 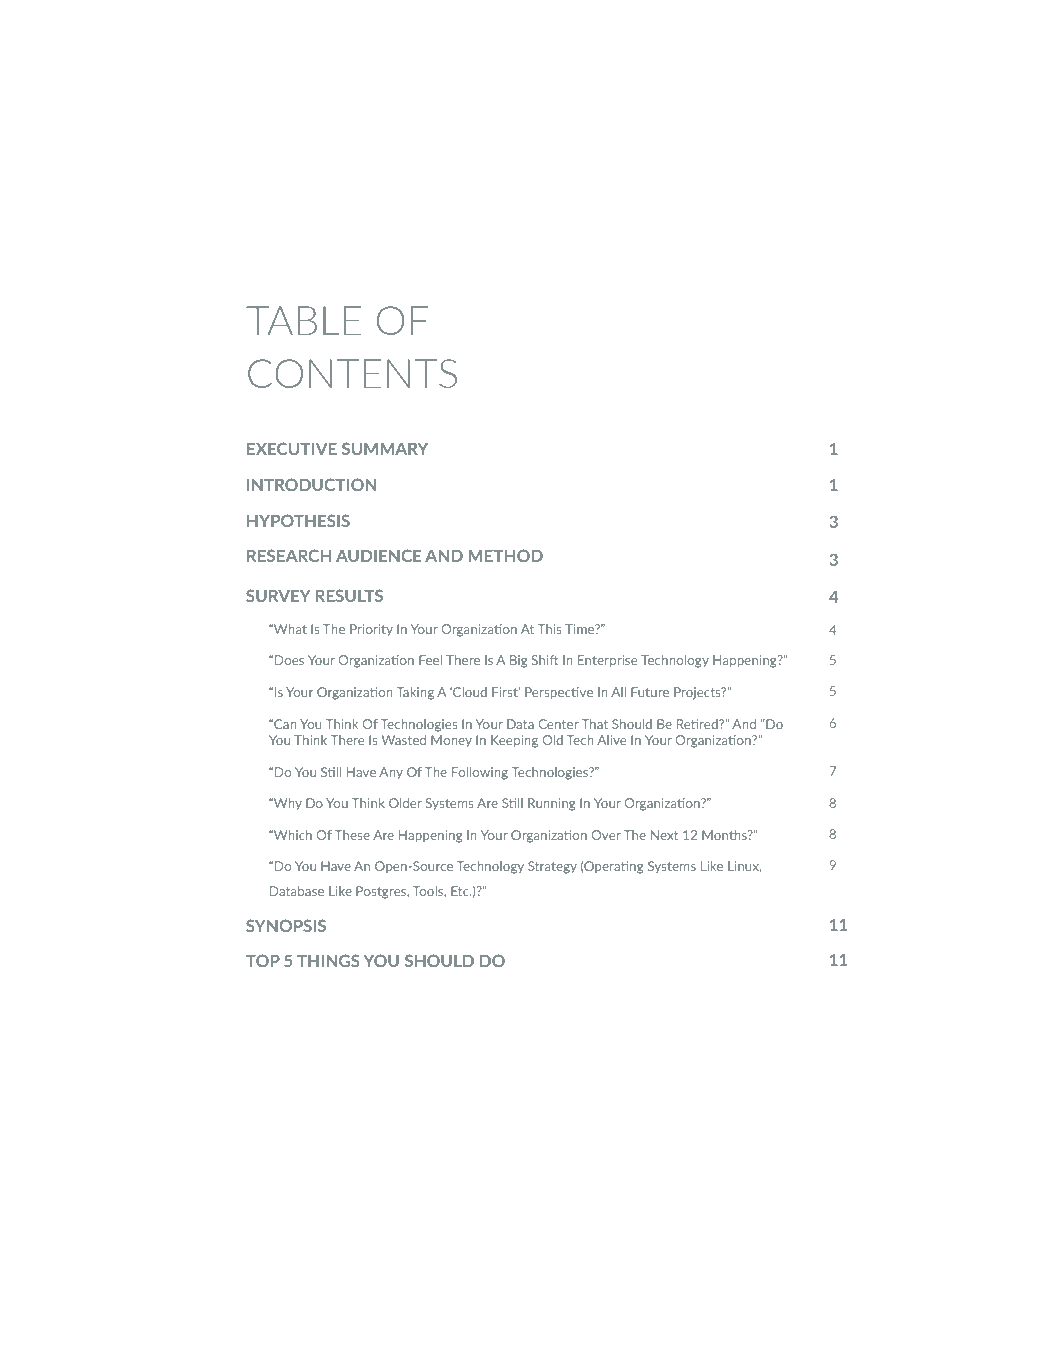 I want to click on THINGS, so click(x=328, y=960).
